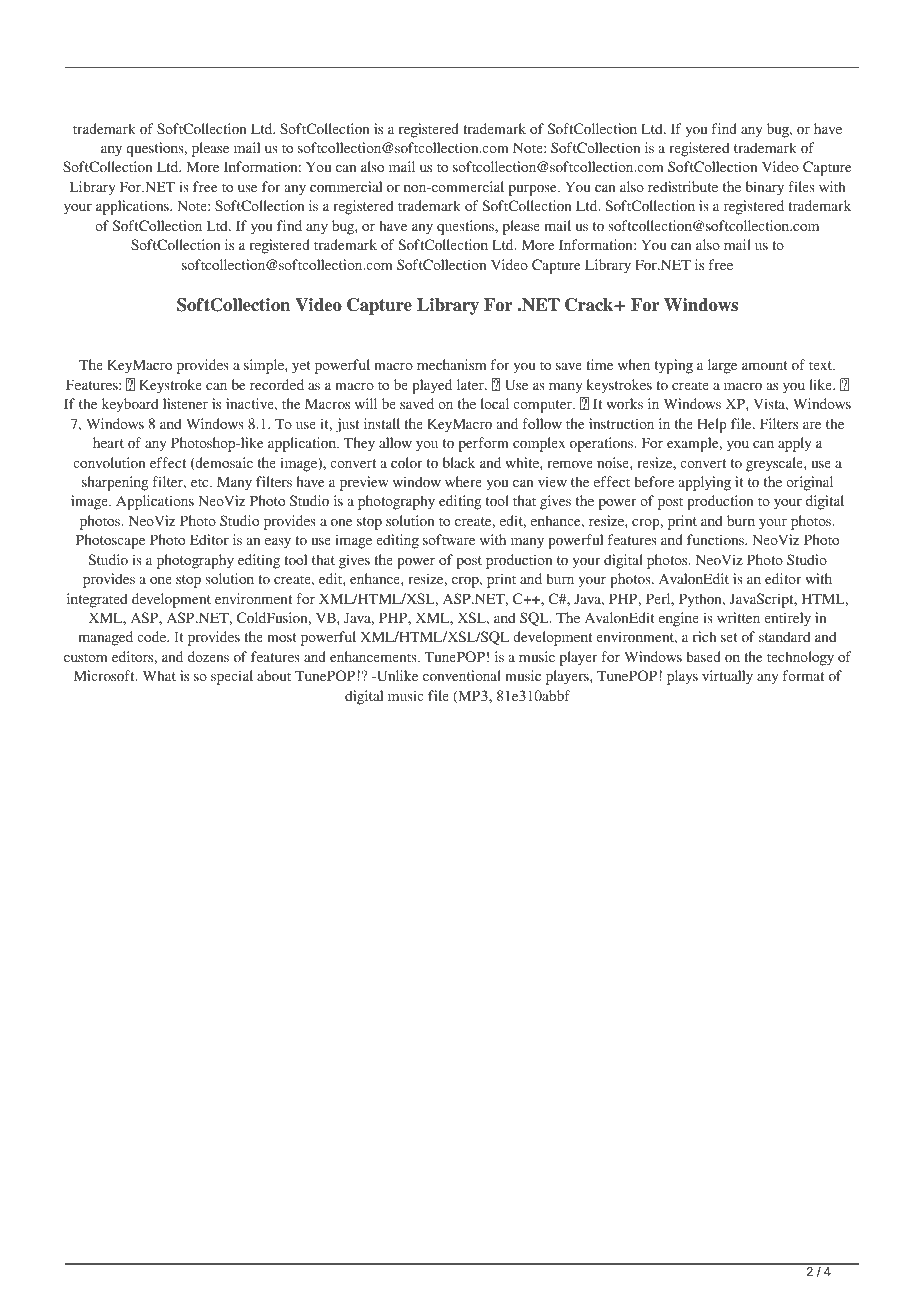  What do you see at coordinates (484, 444) in the screenshot?
I see `perform` at bounding box center [484, 444].
